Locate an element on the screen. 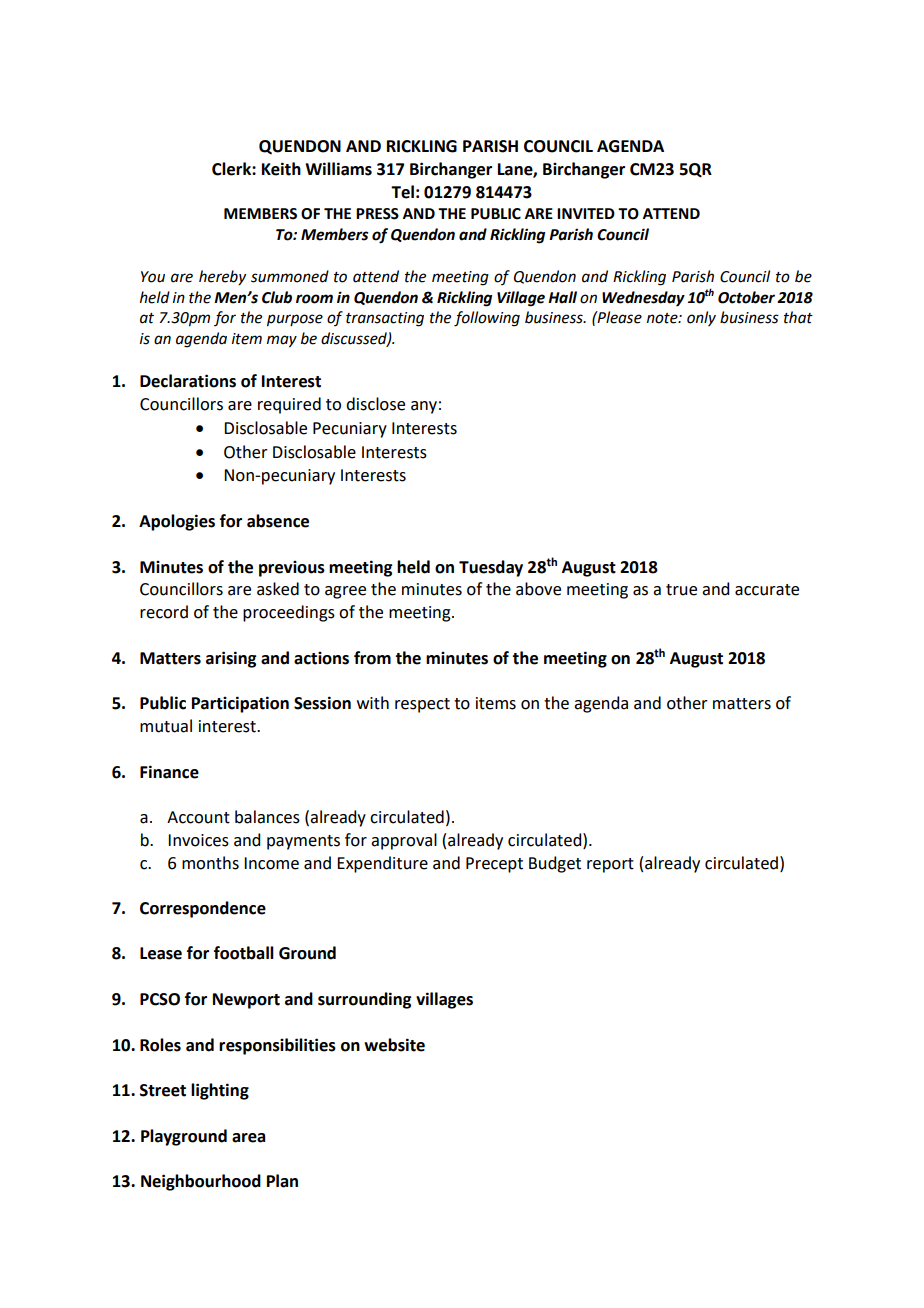 This screenshot has height=1308, width=924. area is located at coordinates (248, 1138).
